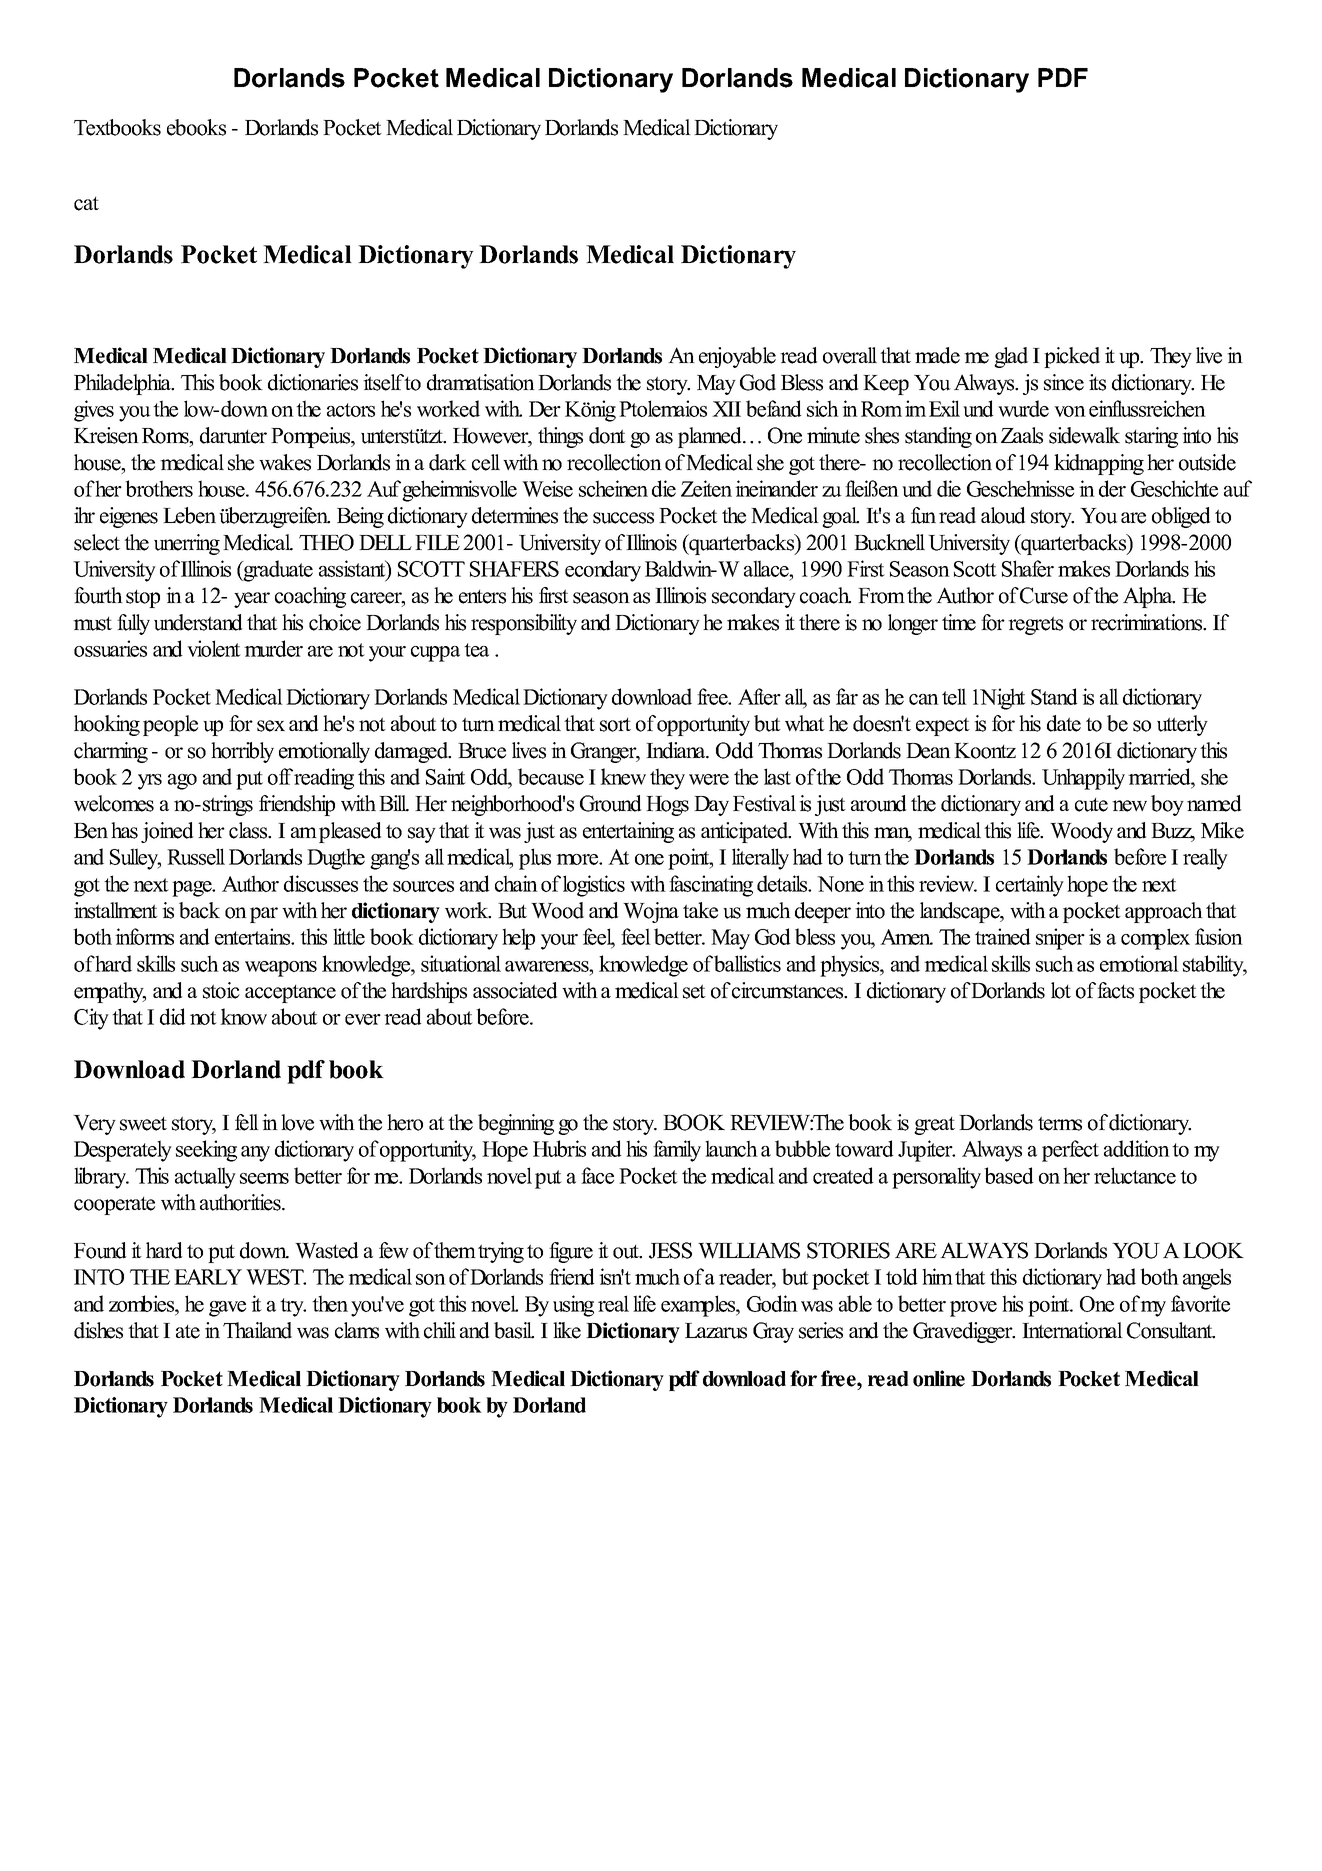 This document has width=1322, height=1871. Describe the element at coordinates (754, 597) in the document. I see `secondary` at that location.
